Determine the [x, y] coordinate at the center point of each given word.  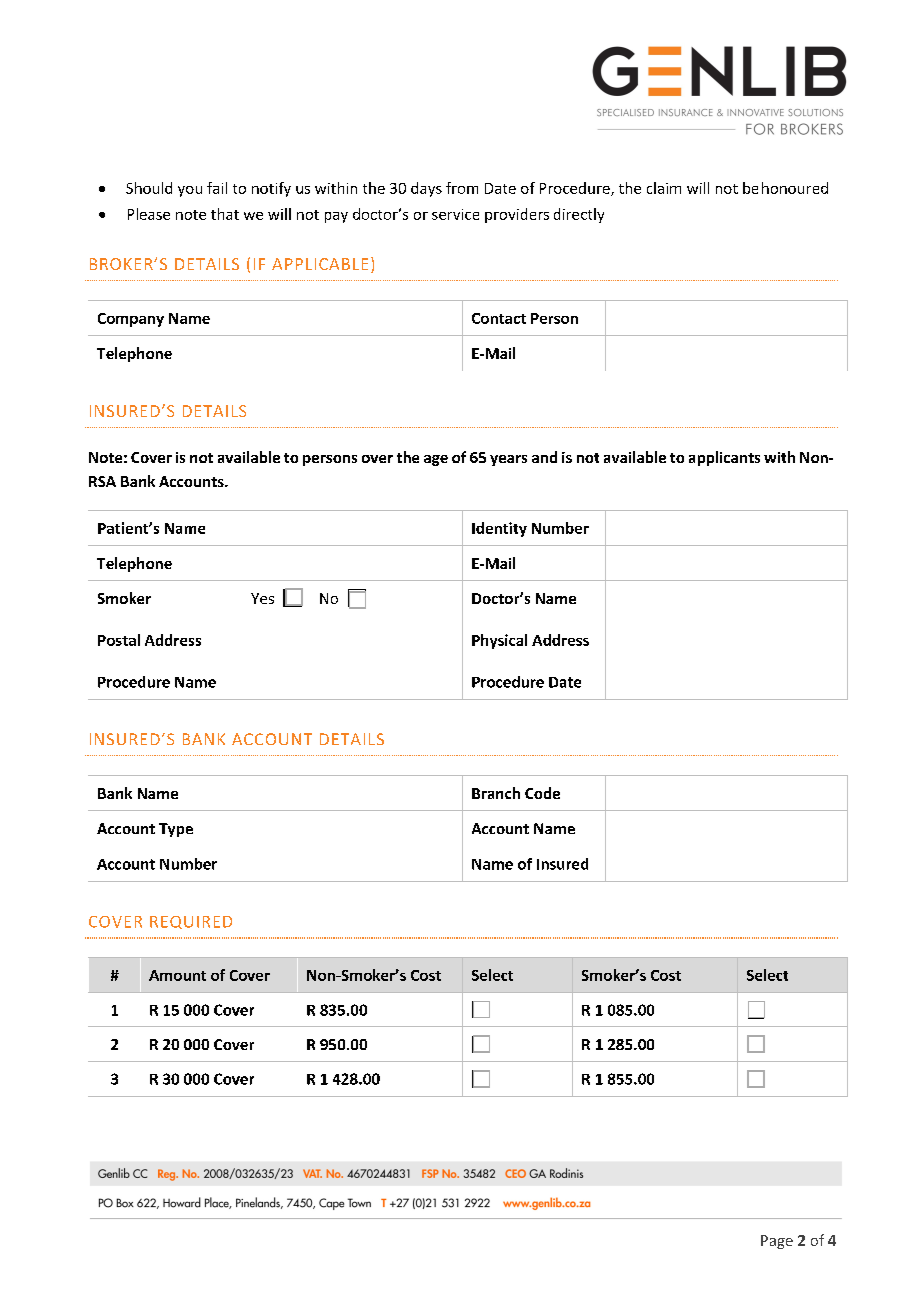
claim [664, 188]
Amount [177, 975]
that [225, 214]
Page [777, 1242]
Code [542, 793]
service [455, 214]
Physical [499, 641]
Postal [119, 640]
